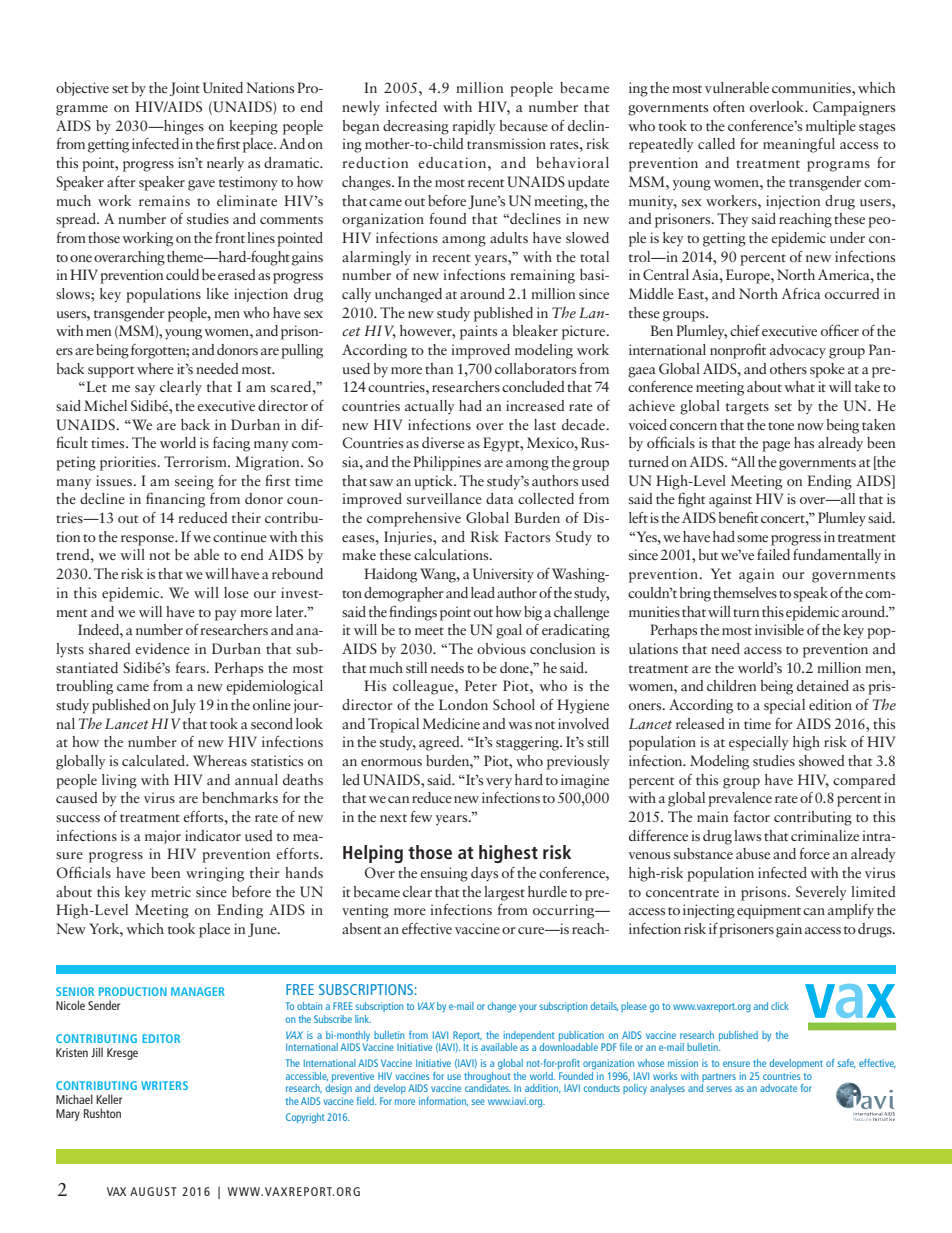 This document has height=1233, width=952. I want to click on rapidly, so click(474, 127).
